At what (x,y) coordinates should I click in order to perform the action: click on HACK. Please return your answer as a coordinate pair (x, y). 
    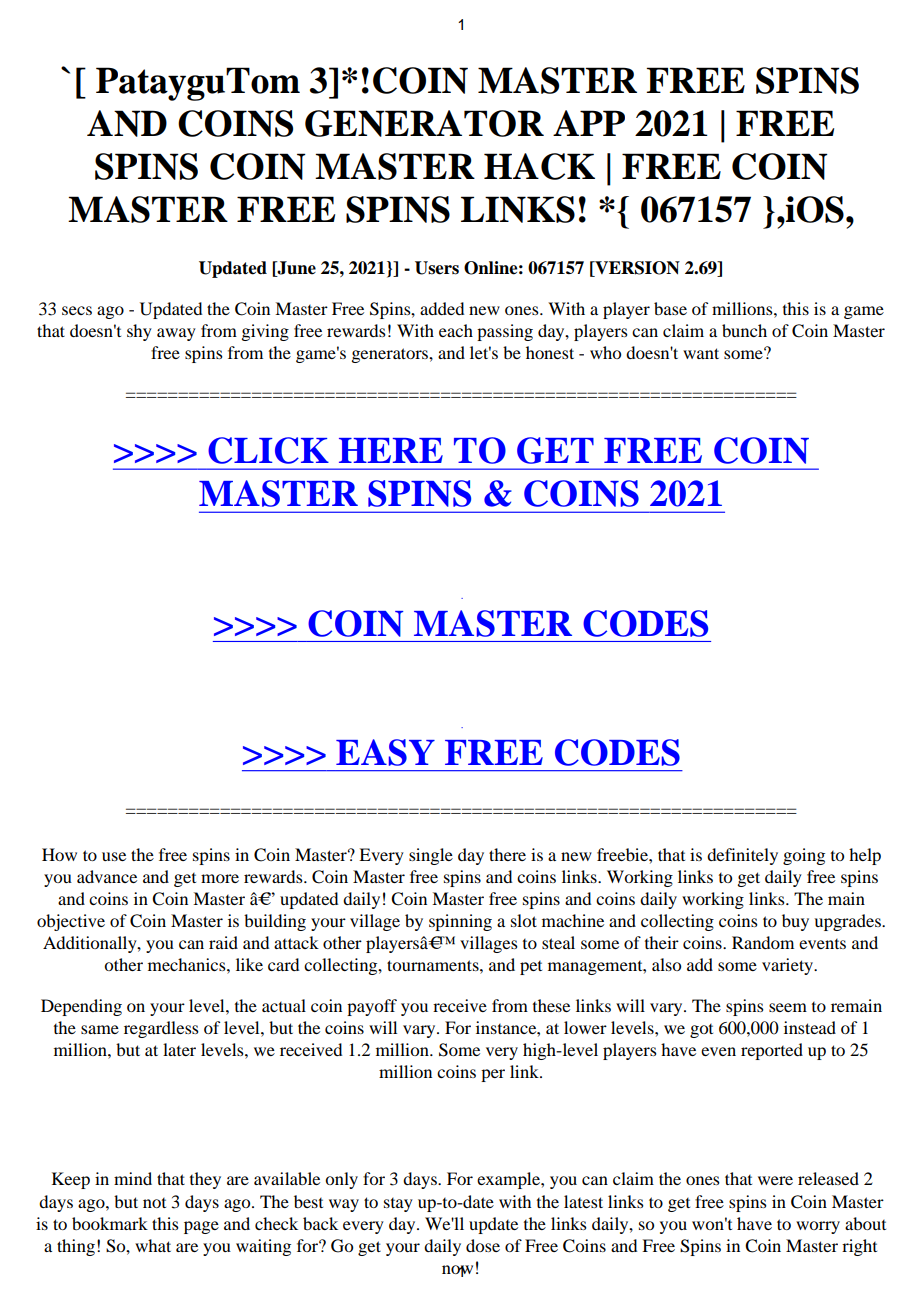
    Looking at the image, I should click on (539, 166).
